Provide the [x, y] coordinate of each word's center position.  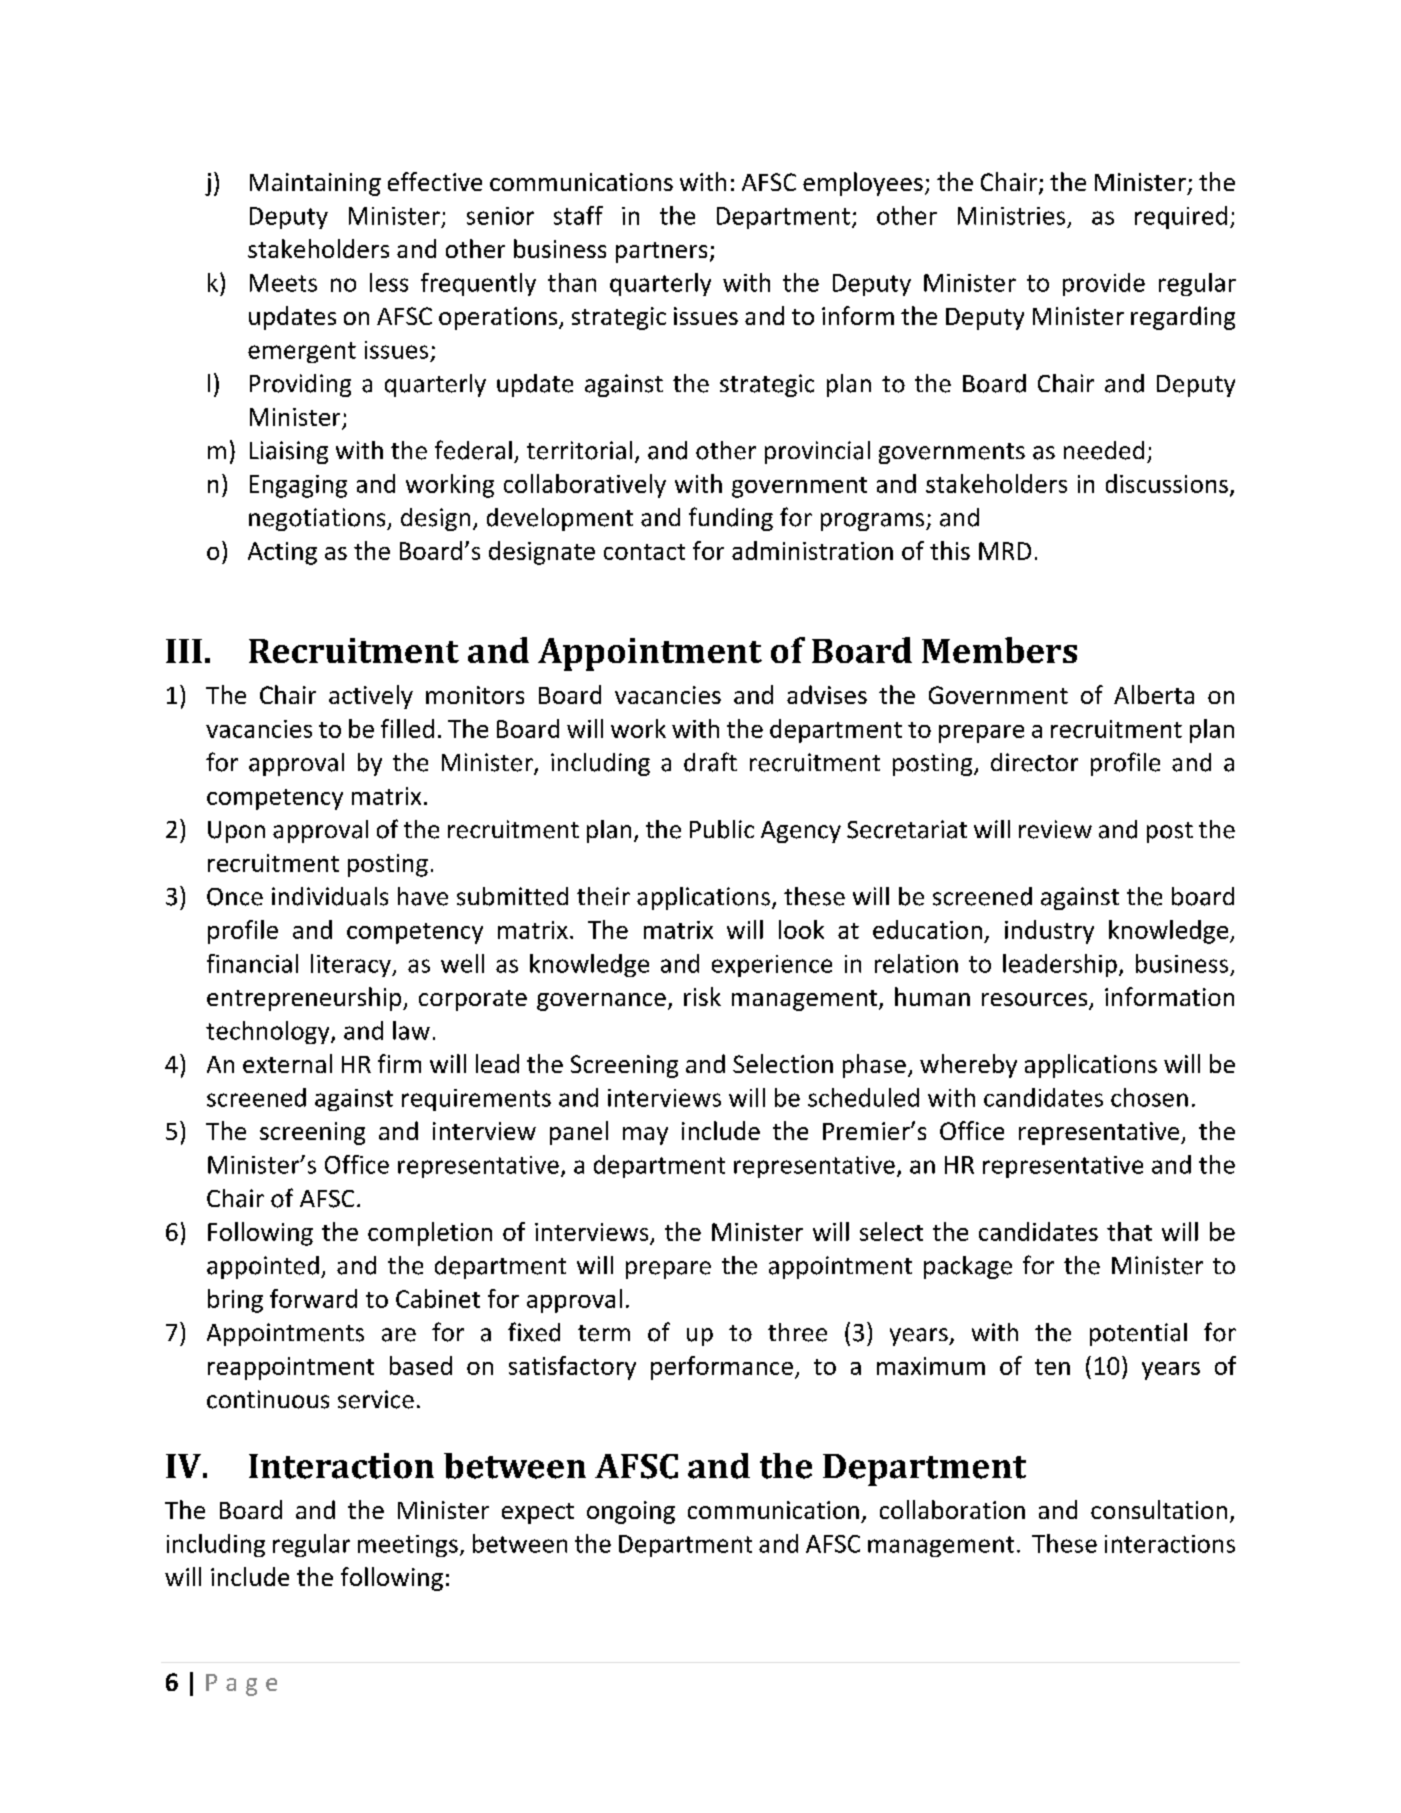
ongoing [631, 1512]
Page [241, 1685]
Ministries [1011, 216]
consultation [1159, 1509]
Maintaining [315, 184]
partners [661, 252]
